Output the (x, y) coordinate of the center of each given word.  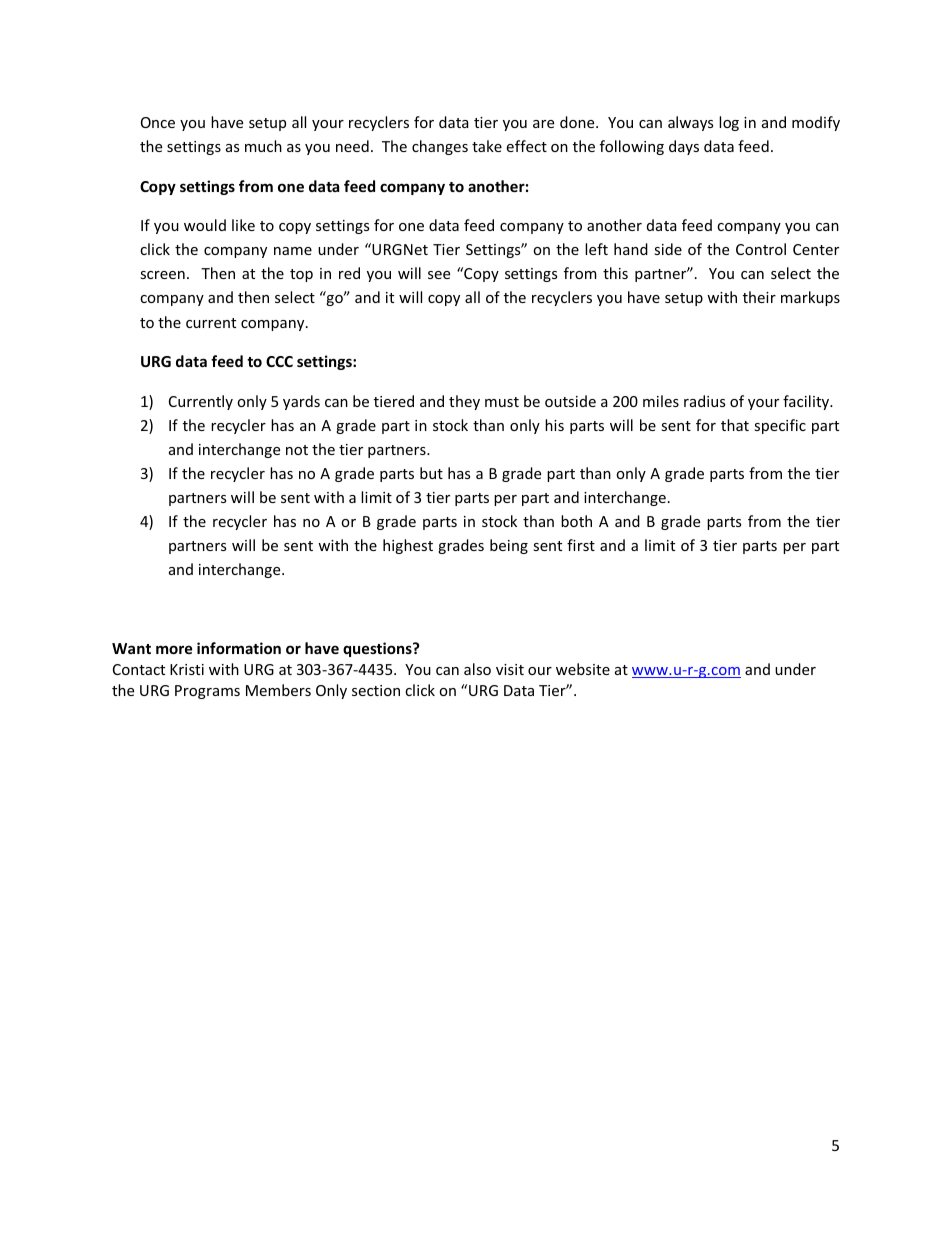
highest (408, 546)
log (729, 123)
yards (301, 402)
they (464, 402)
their (759, 297)
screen (162, 275)
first (581, 545)
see (439, 275)
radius (704, 401)
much (263, 146)
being (509, 546)
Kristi (187, 669)
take (487, 146)
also (477, 669)
